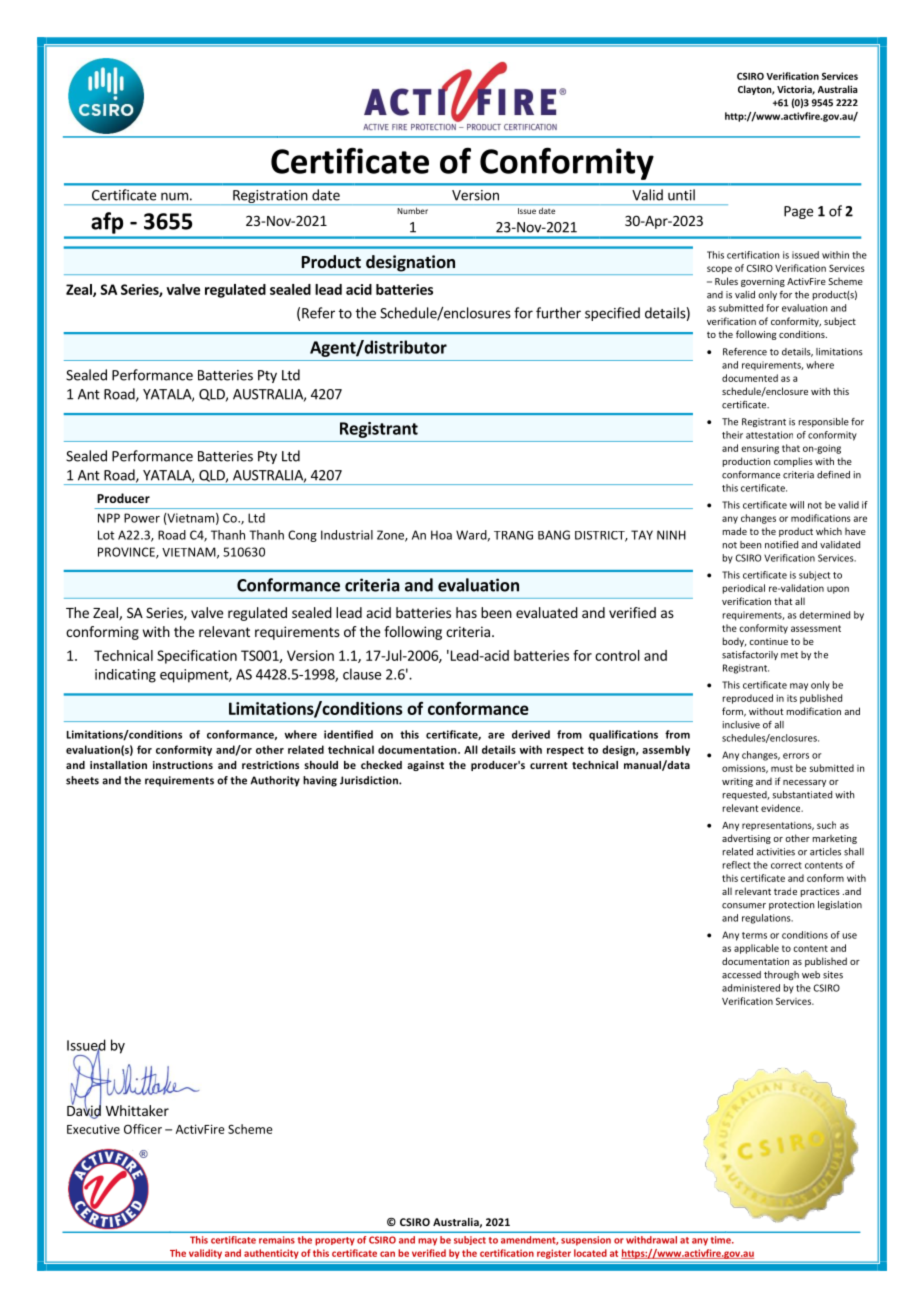 The width and height of the screenshot is (924, 1308). What do you see at coordinates (277, 1240) in the screenshot?
I see `remains` at bounding box center [277, 1240].
